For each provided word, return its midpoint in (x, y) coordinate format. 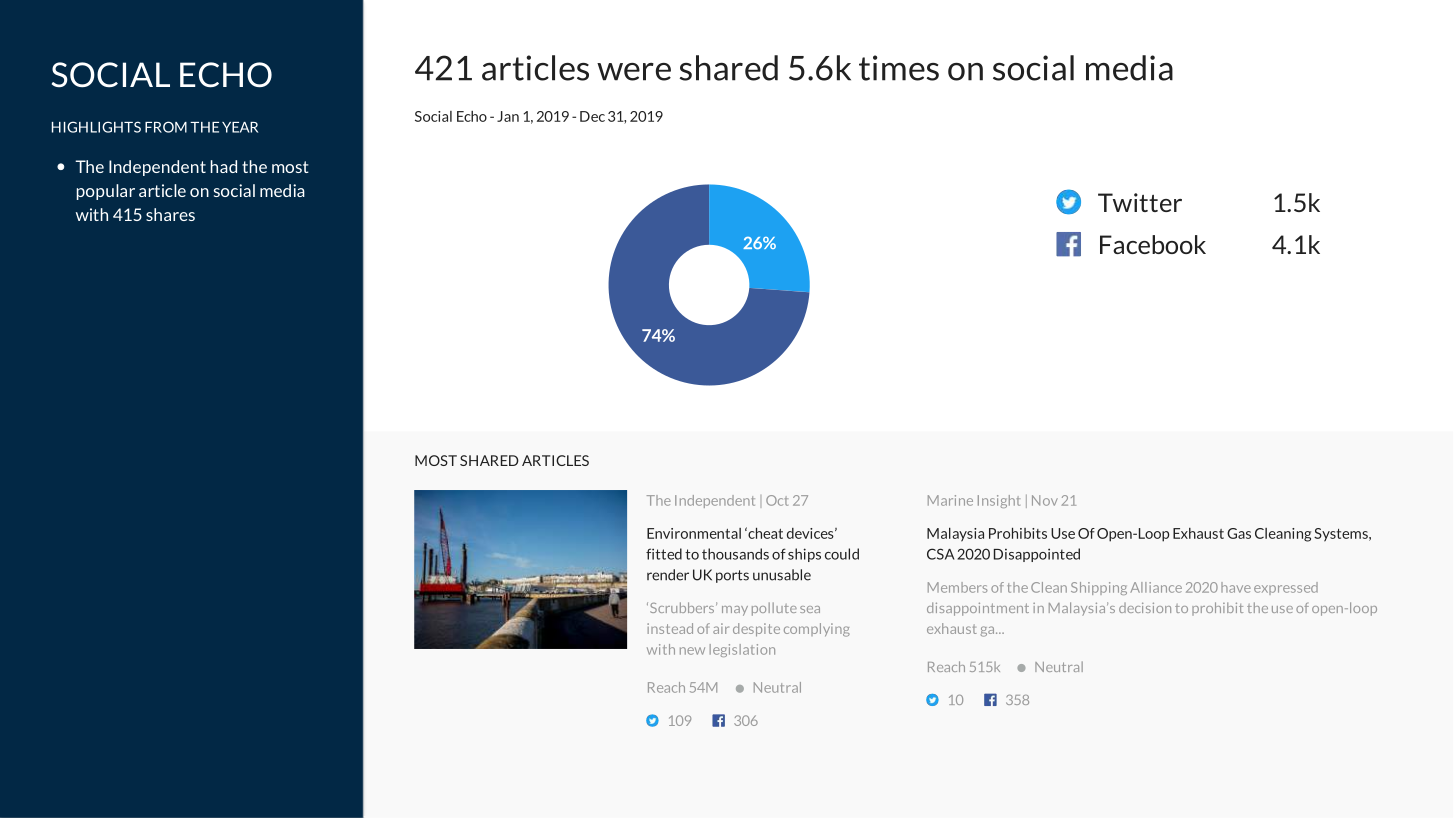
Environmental (694, 533)
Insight (999, 501)
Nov (1045, 500)
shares (170, 214)
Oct (777, 500)
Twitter (1140, 202)
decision (1145, 607)
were (634, 72)
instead (670, 628)
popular (106, 192)
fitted (664, 554)
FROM (166, 127)
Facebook (1153, 244)
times (899, 68)
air (721, 628)
